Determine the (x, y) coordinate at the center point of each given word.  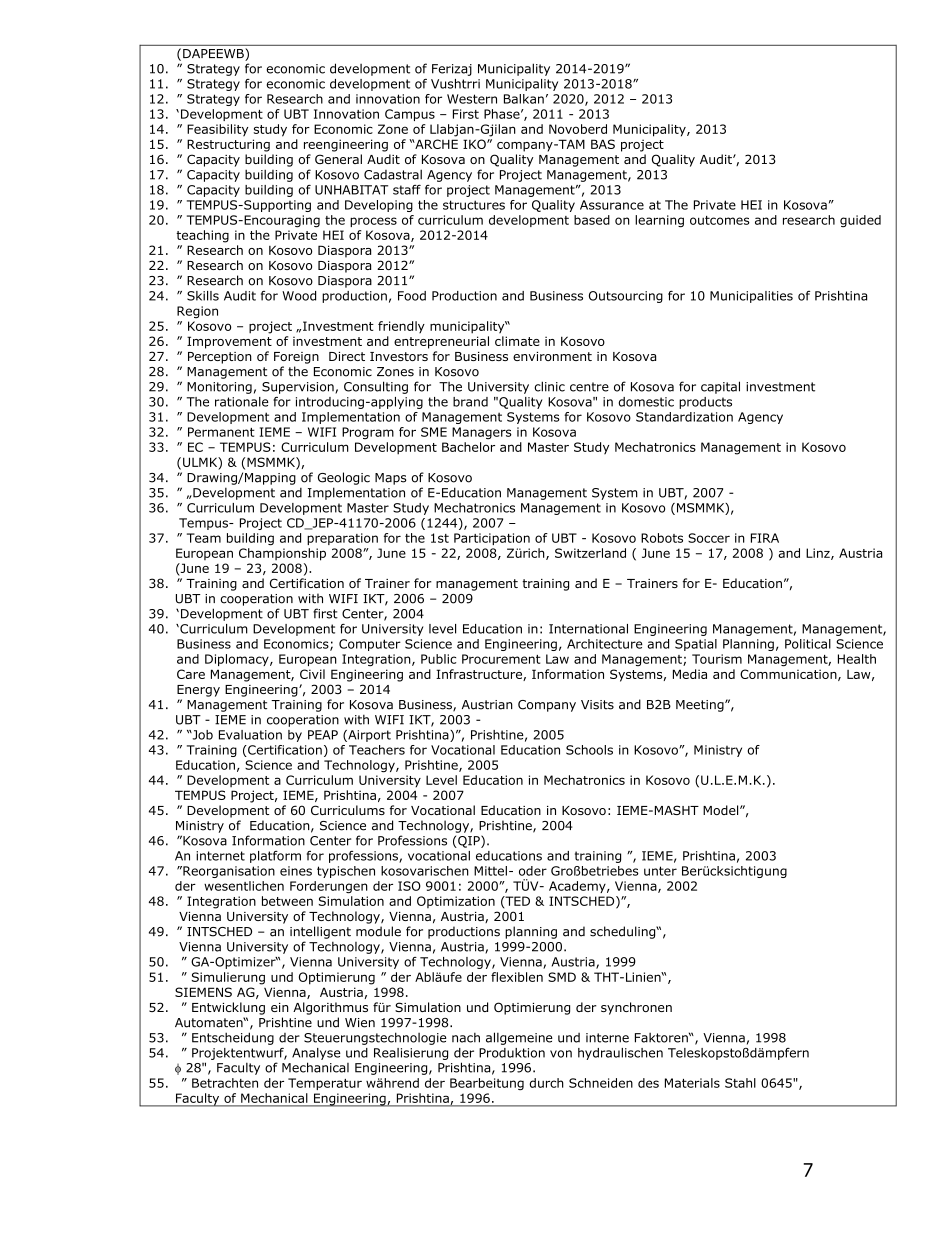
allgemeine (519, 1038)
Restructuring (228, 145)
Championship (282, 554)
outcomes (720, 220)
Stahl (740, 1083)
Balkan (524, 99)
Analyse (316, 1054)
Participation (492, 539)
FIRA (765, 538)
